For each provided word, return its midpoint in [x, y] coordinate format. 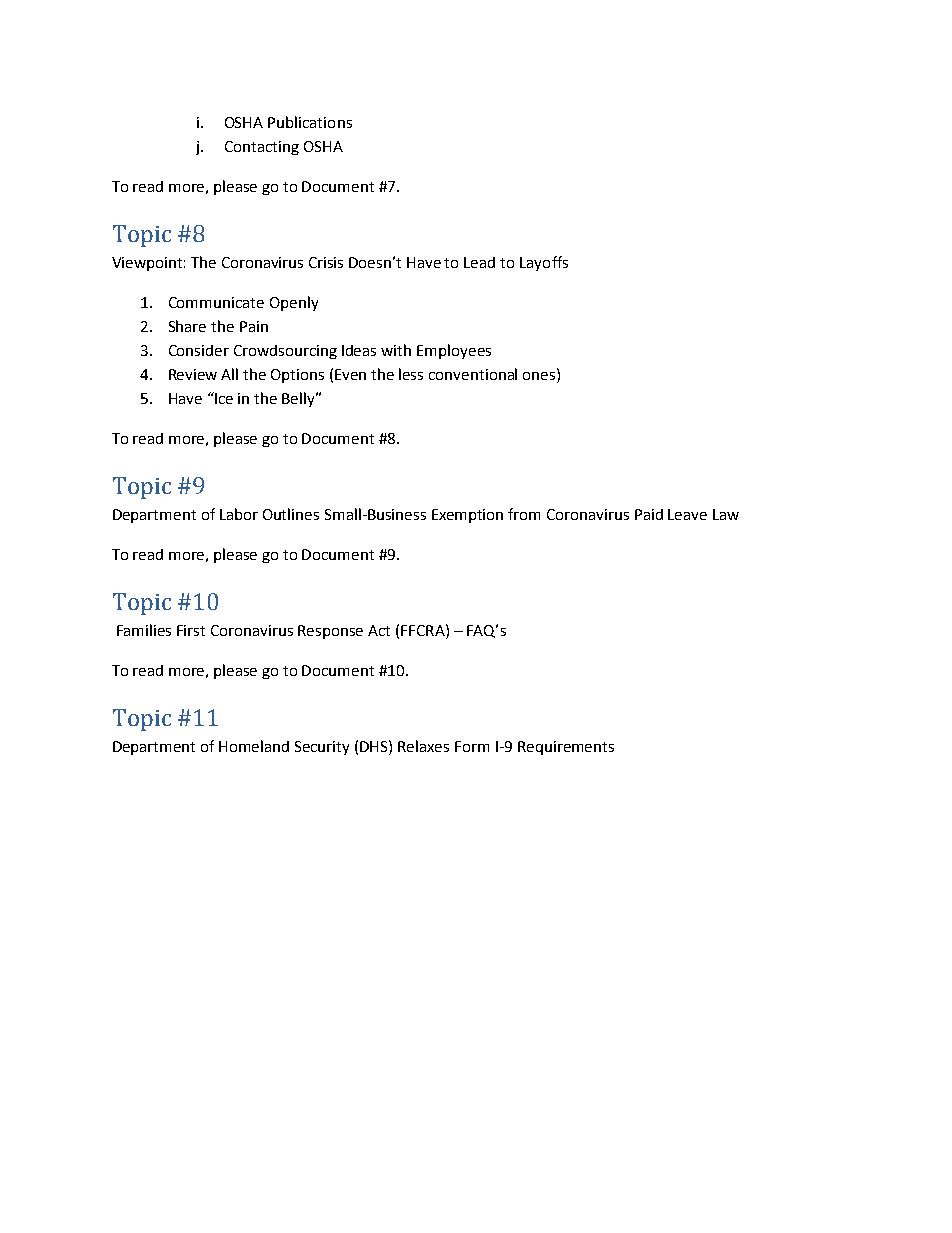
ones [540, 376]
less [411, 374]
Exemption [467, 516]
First [191, 630]
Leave [687, 514]
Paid [649, 514]
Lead [479, 262]
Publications [310, 122]
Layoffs [544, 263]
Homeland [254, 746]
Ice [223, 398]
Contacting [262, 148]
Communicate [216, 302]
